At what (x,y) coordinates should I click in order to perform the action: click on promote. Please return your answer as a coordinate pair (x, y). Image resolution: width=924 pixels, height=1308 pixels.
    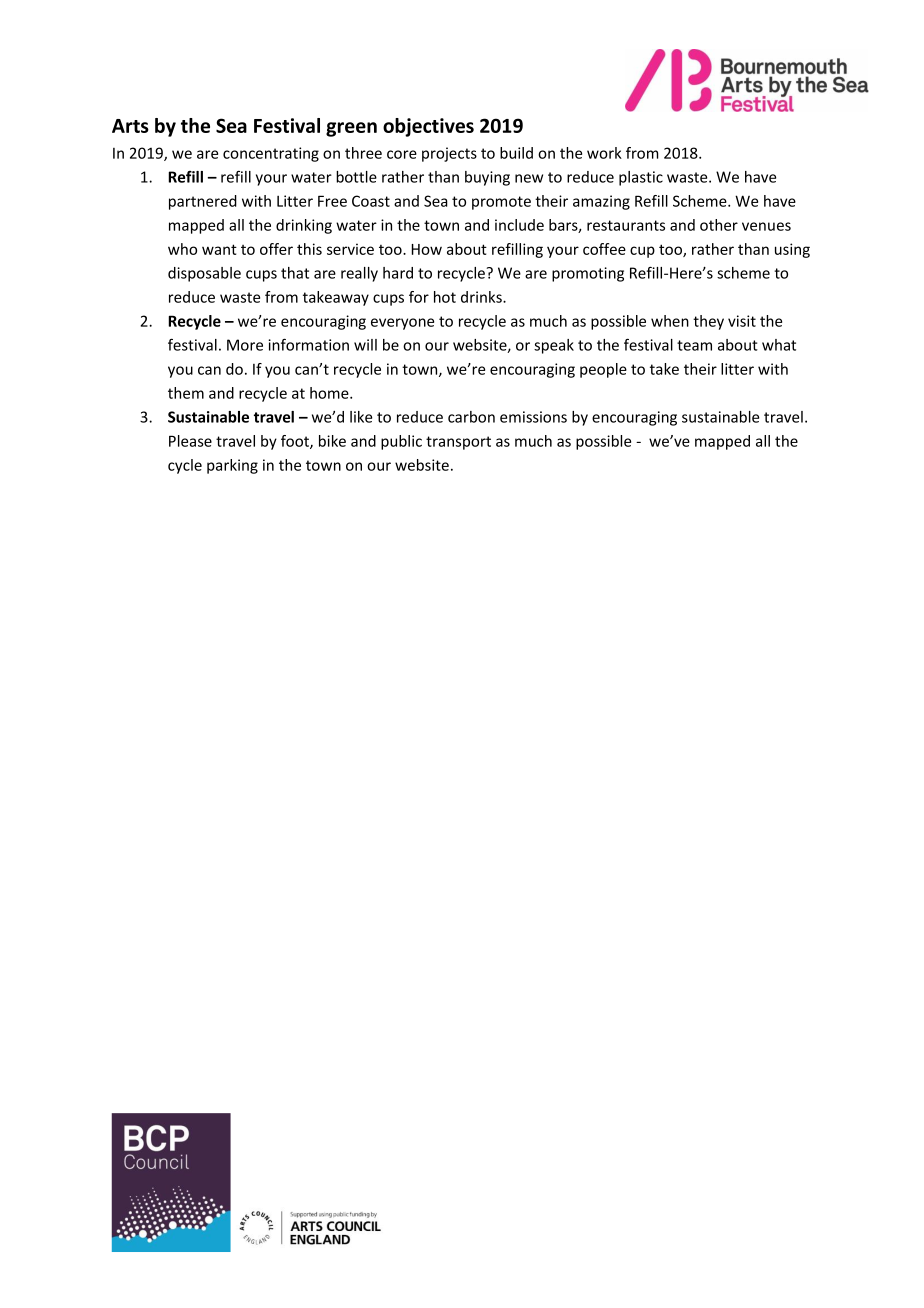
    Looking at the image, I should click on (501, 203).
